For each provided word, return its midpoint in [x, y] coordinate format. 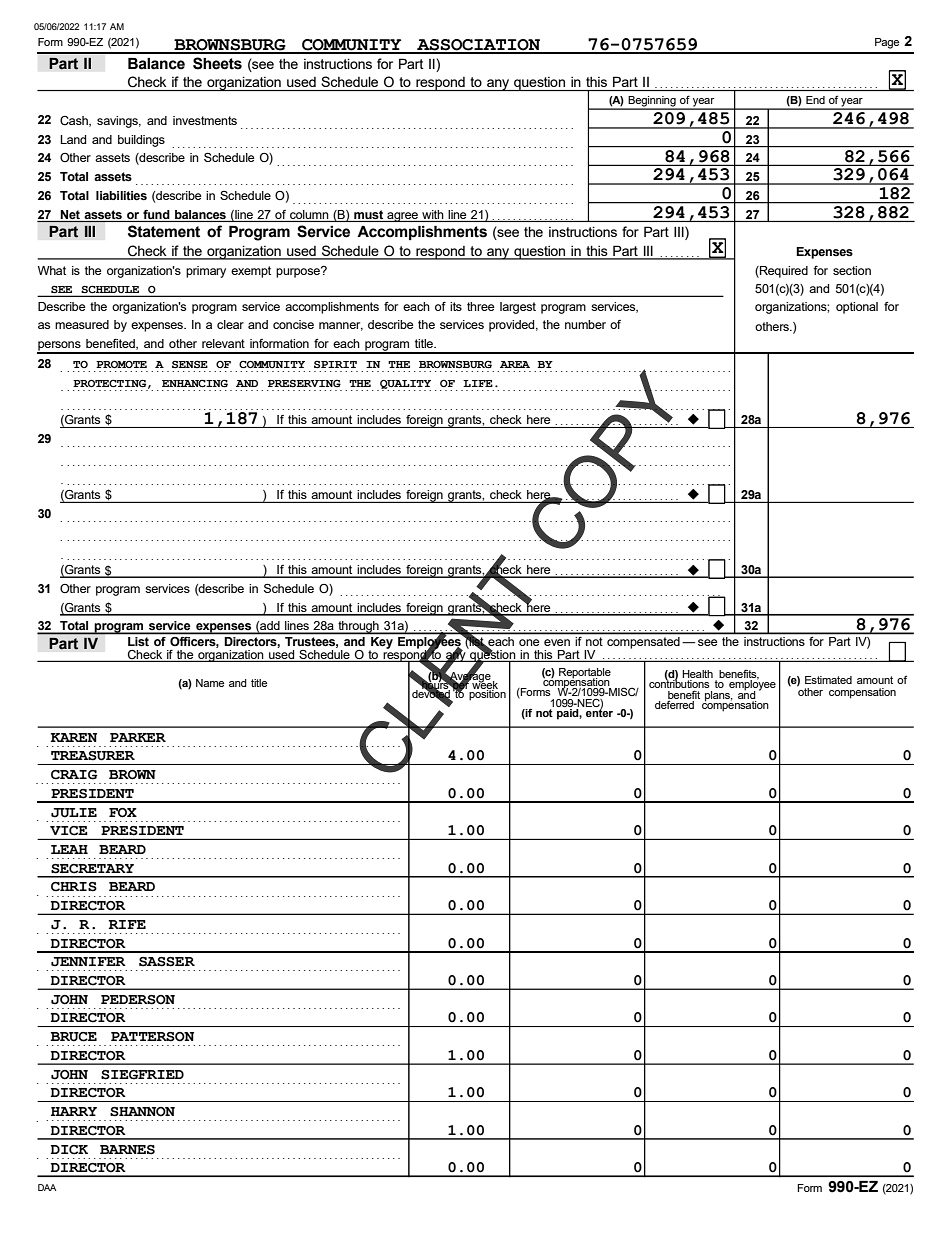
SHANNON [142, 1112]
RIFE [127, 924]
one [529, 642]
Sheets [217, 63]
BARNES [127, 1150]
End [815, 100]
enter [598, 711]
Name [210, 683]
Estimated [828, 680]
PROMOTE [121, 364]
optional [857, 308]
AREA [515, 364]
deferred [676, 703]
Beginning [652, 102]
